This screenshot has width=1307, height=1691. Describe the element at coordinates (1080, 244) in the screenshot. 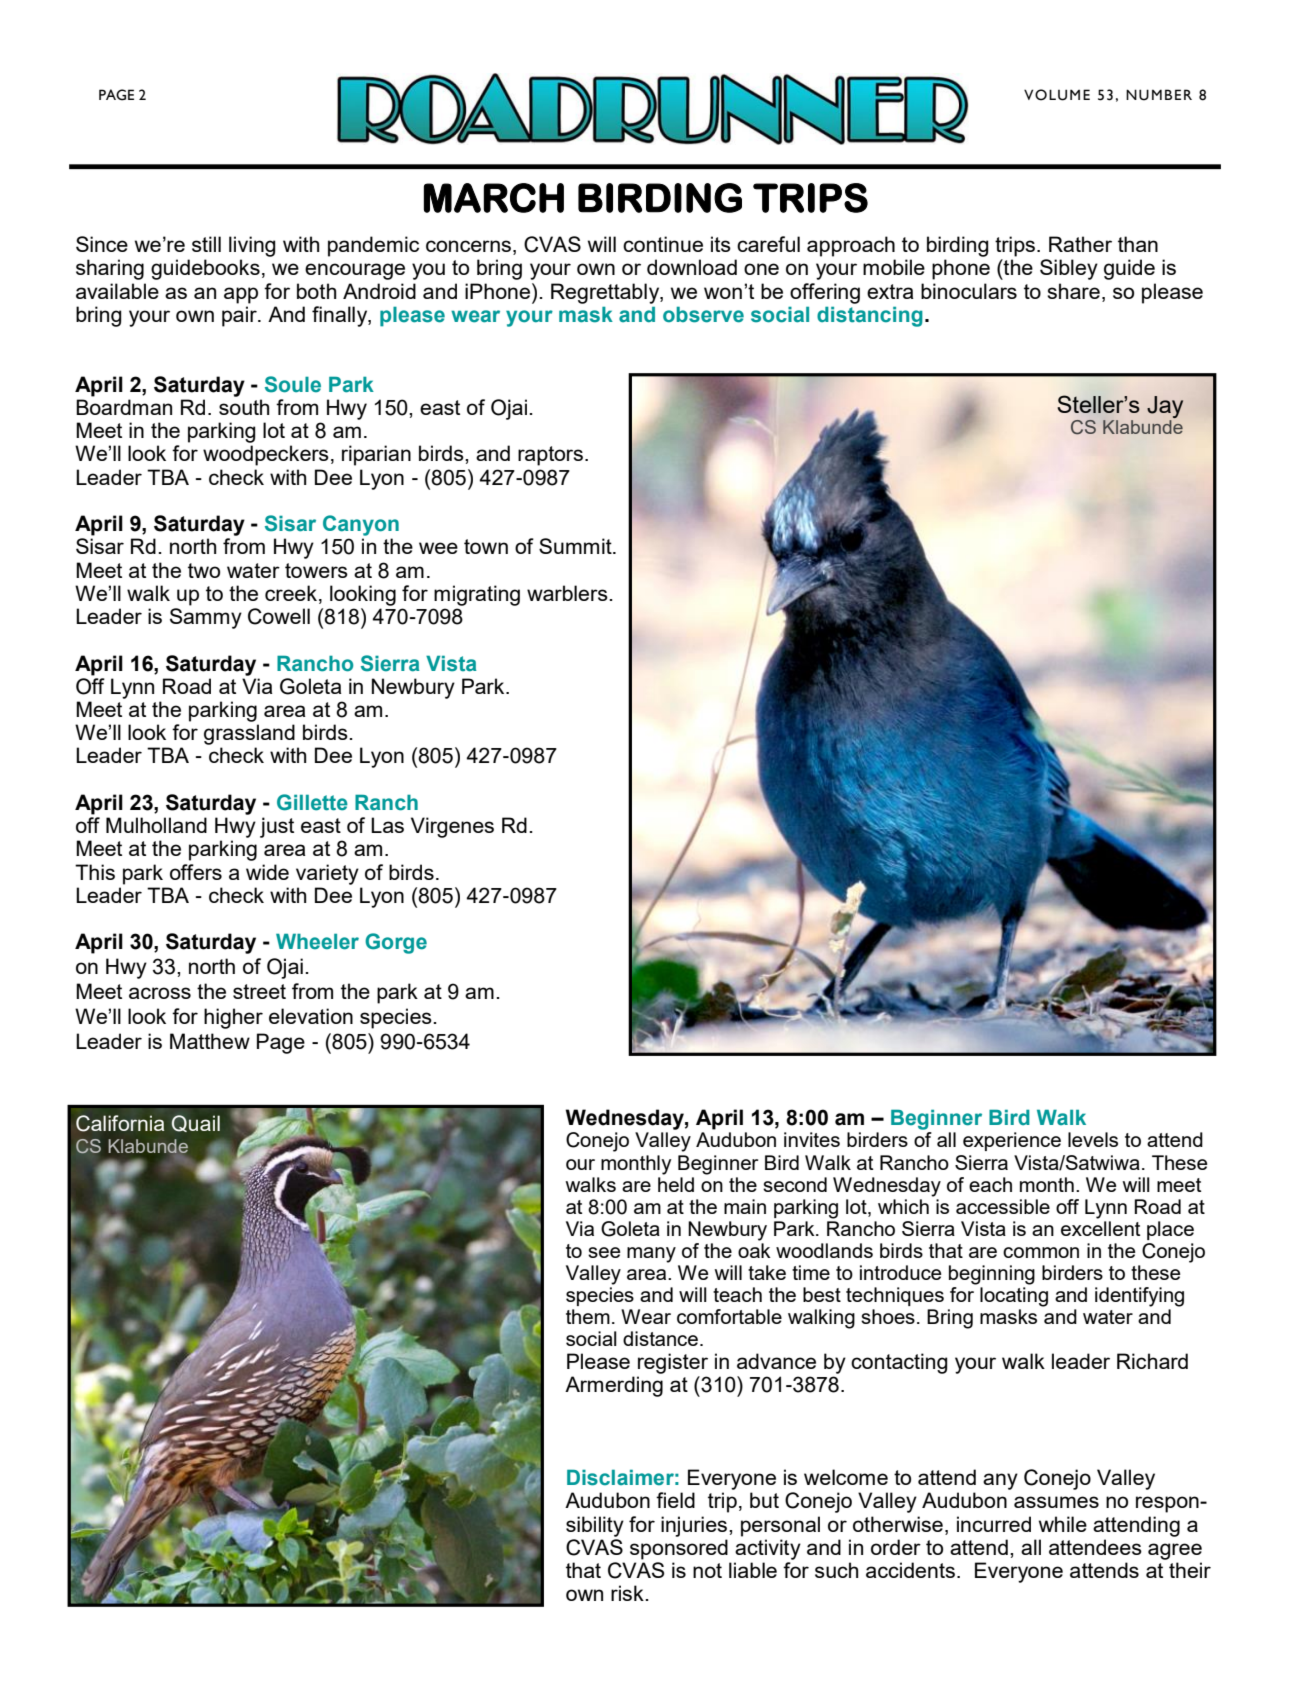

I see `Rather` at that location.
